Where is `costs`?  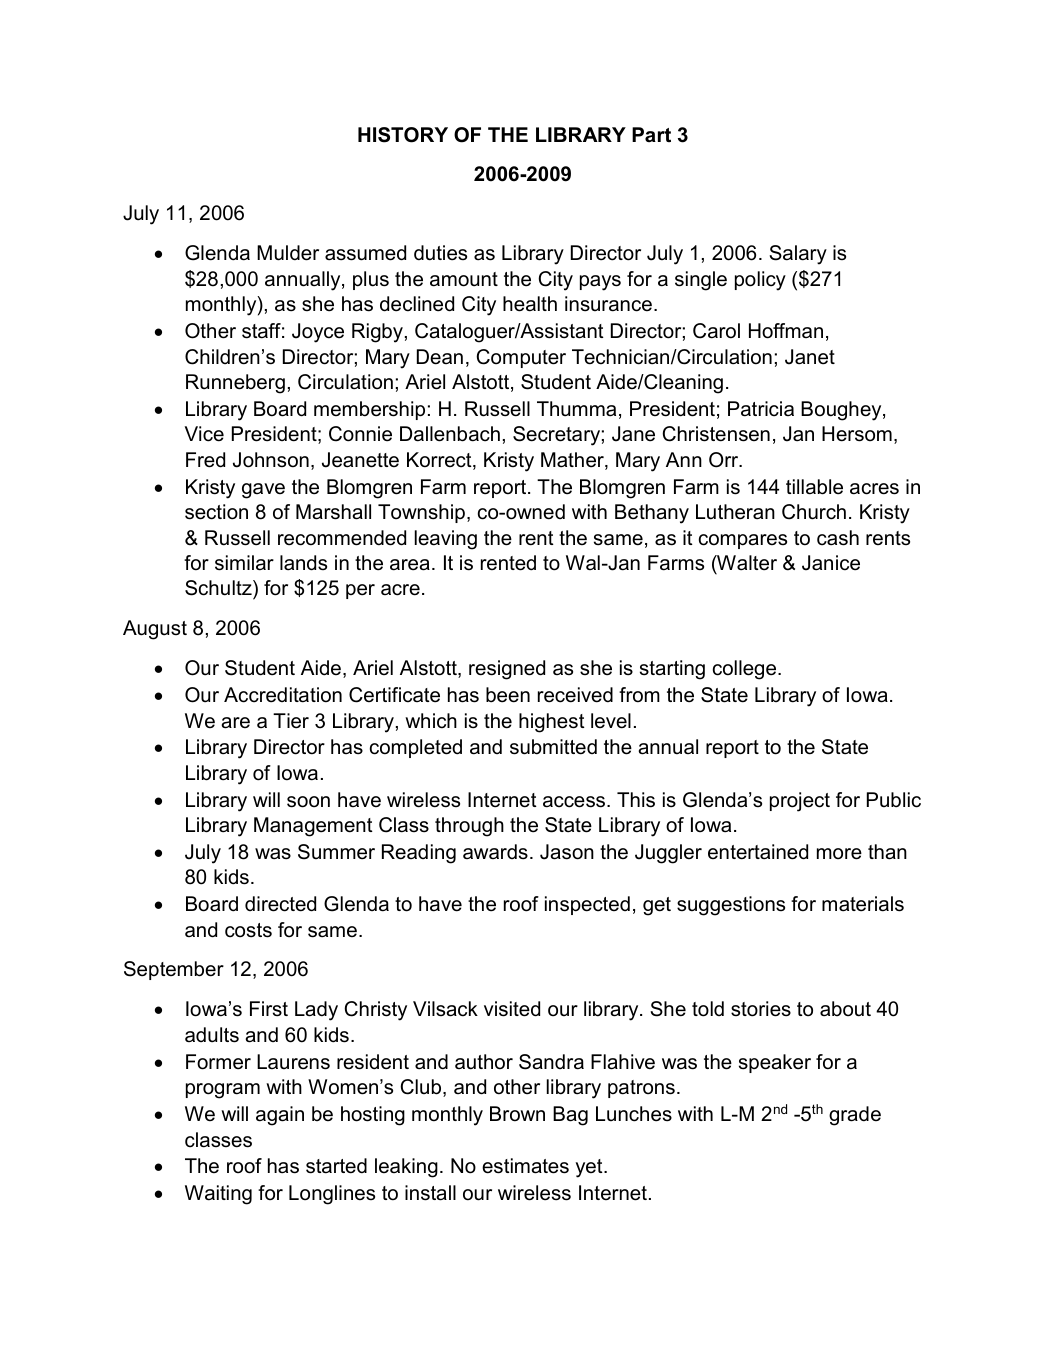 costs is located at coordinates (248, 930).
